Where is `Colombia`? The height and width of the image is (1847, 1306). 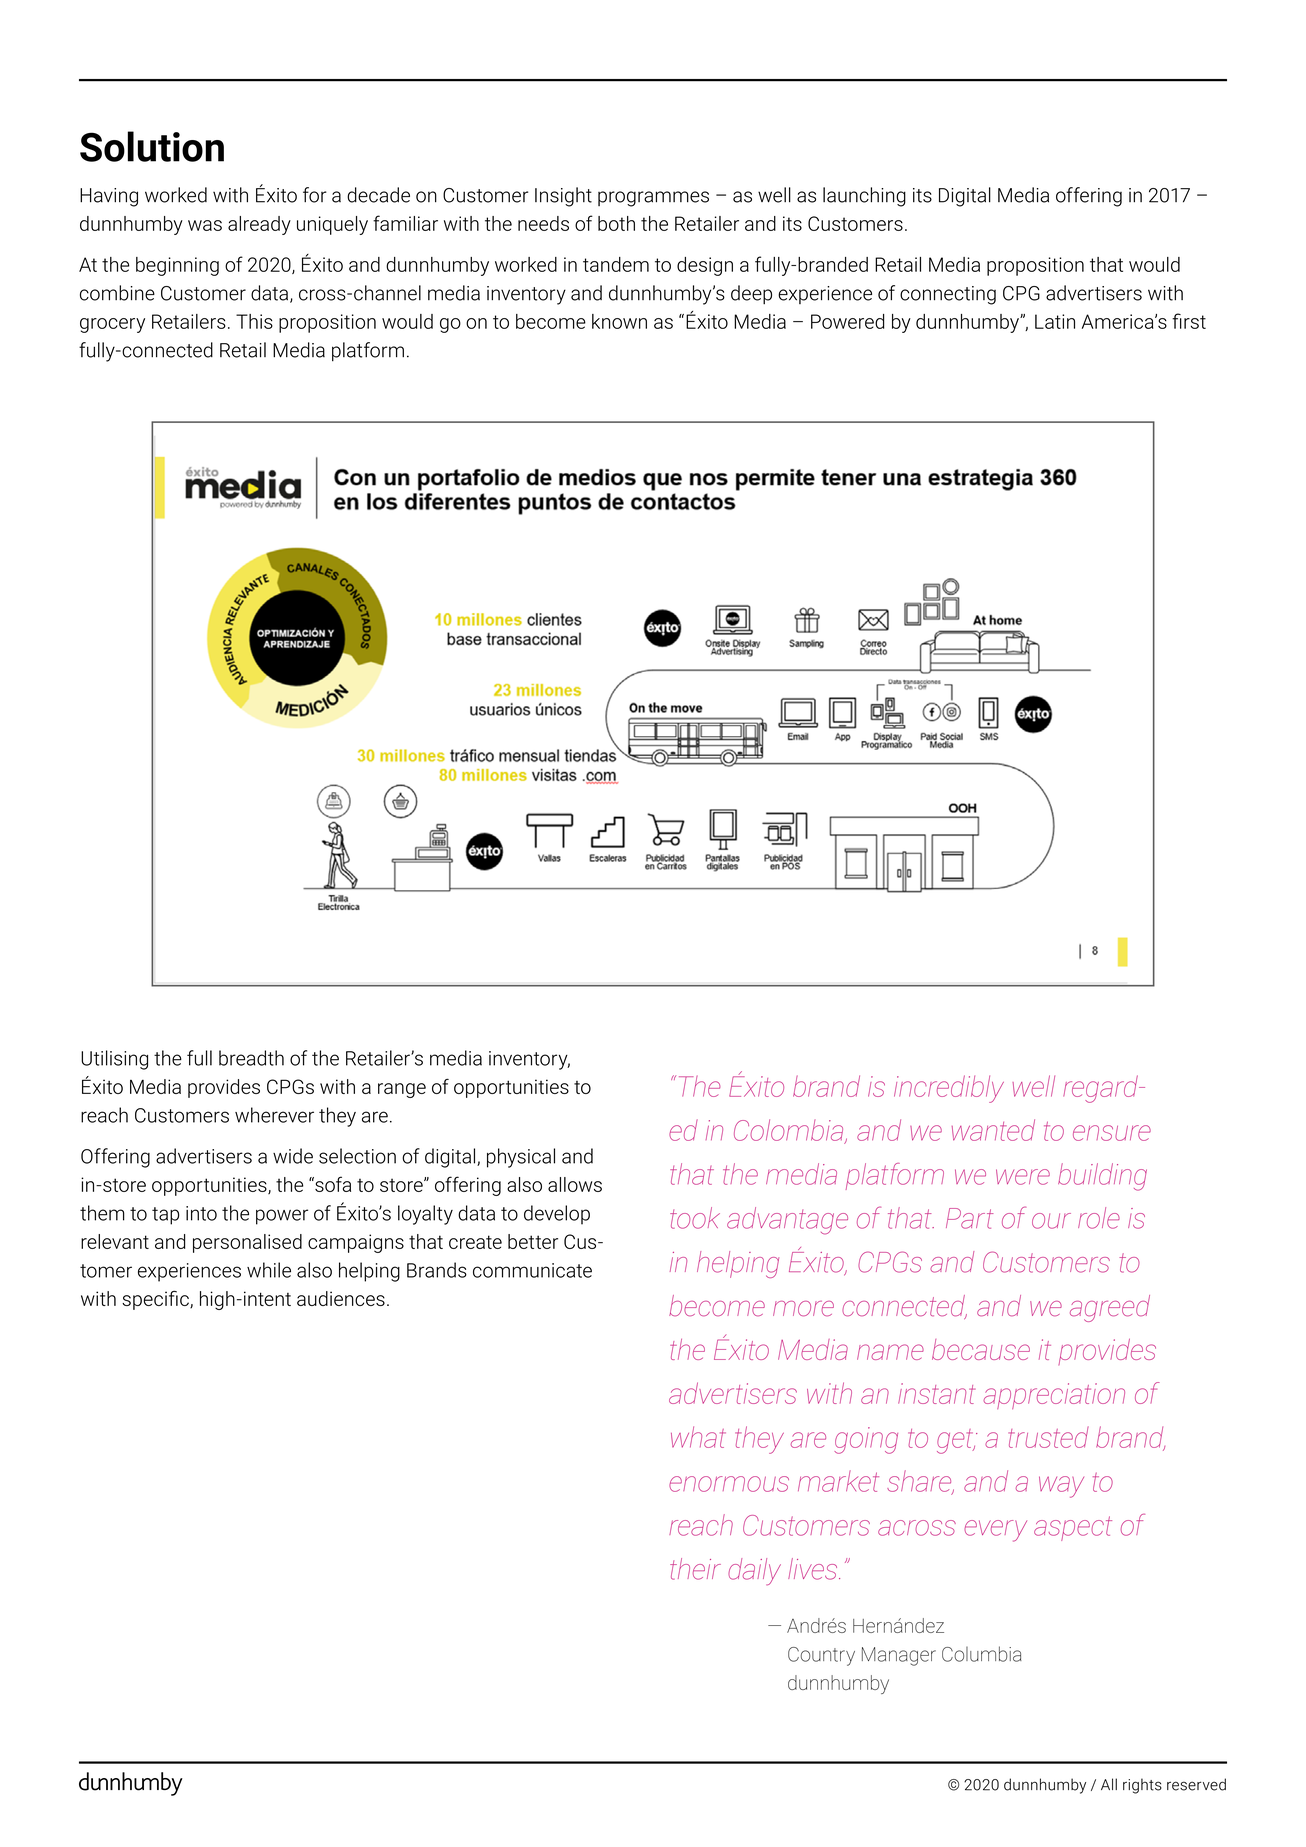 Colombia is located at coordinates (790, 1131).
